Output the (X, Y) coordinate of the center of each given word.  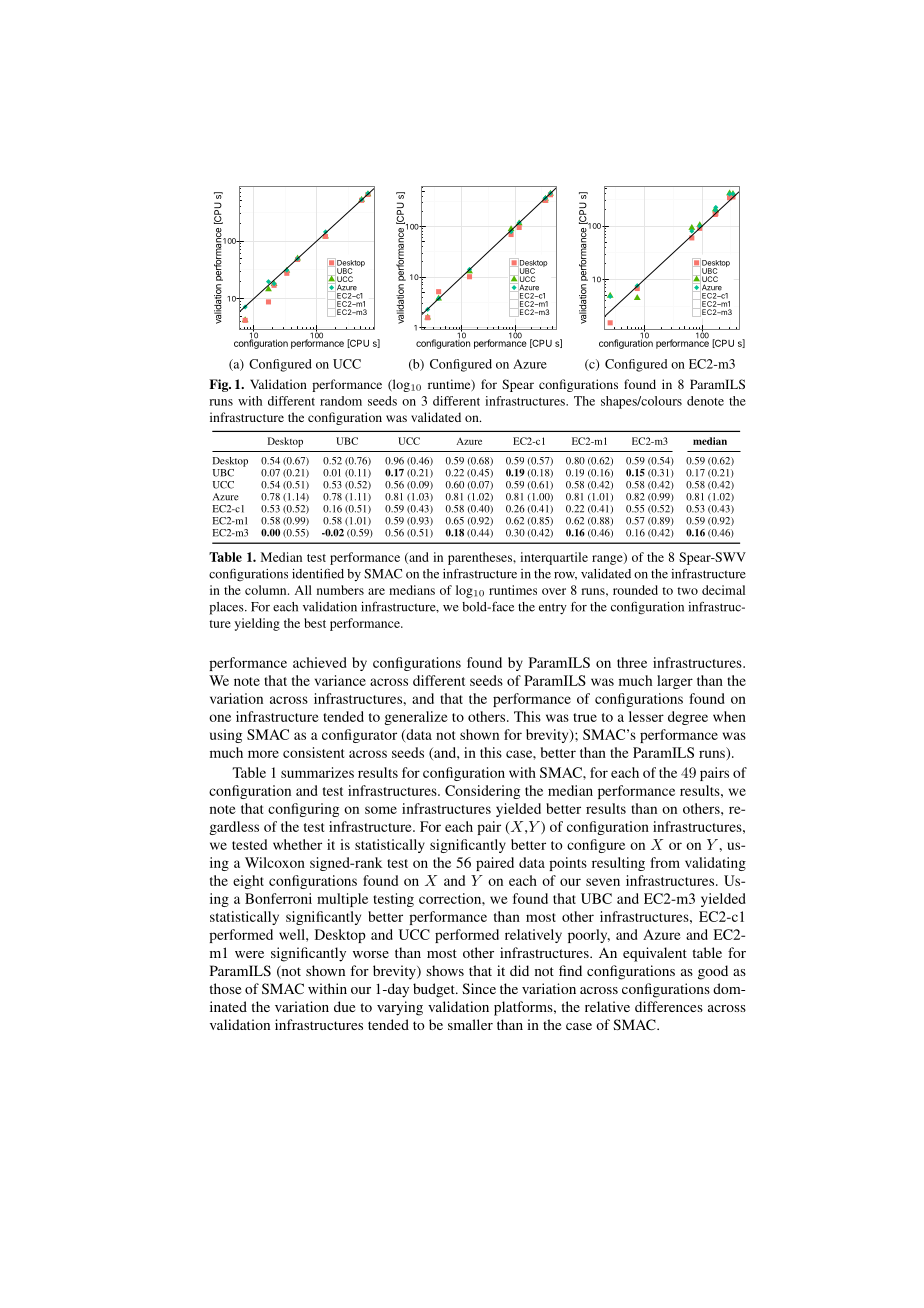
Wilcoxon (275, 862)
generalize (416, 718)
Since (479, 988)
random (341, 401)
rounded (635, 590)
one (220, 718)
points (568, 864)
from (665, 862)
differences (669, 1006)
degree (688, 718)
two (687, 591)
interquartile (554, 558)
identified (318, 574)
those (225, 988)
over (554, 591)
